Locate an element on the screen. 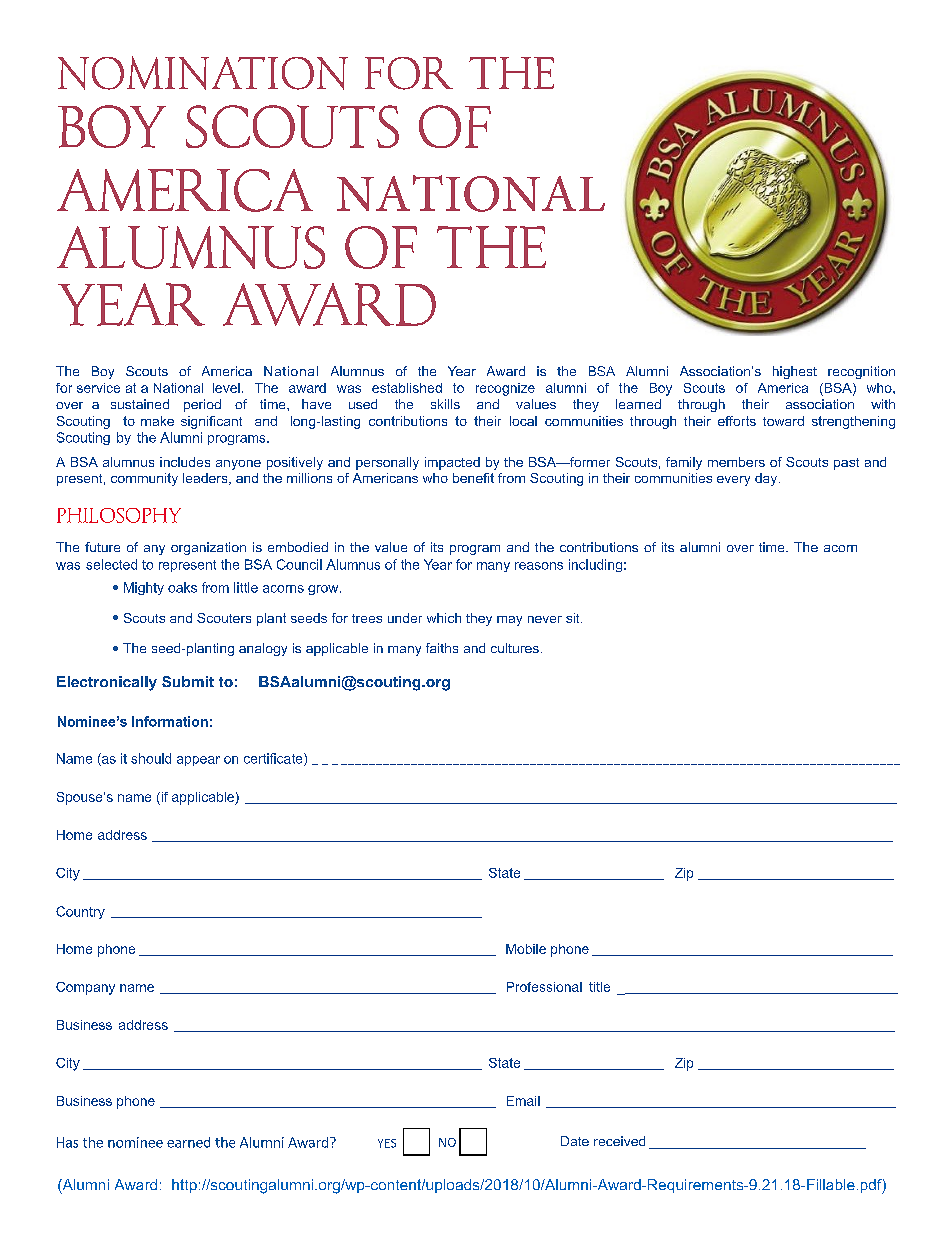 The height and width of the screenshot is (1233, 952). Mobile is located at coordinates (526, 949).
